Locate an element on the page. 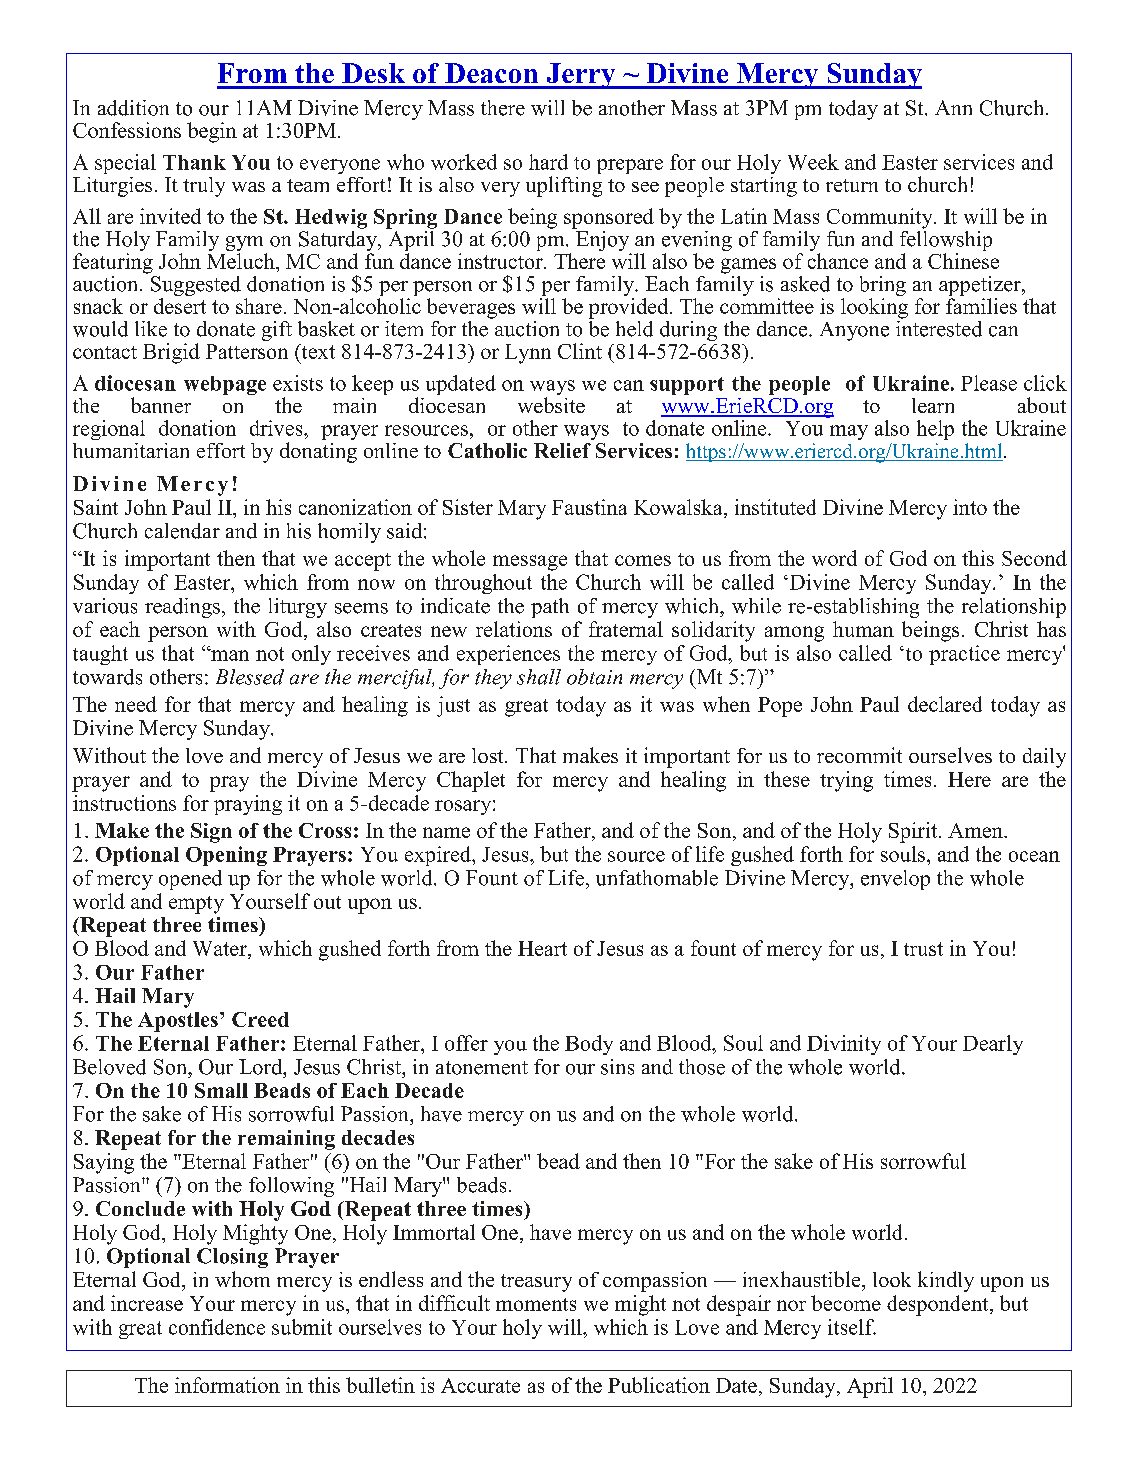 This document has width=1139, height=1474. Heart is located at coordinates (542, 948).
